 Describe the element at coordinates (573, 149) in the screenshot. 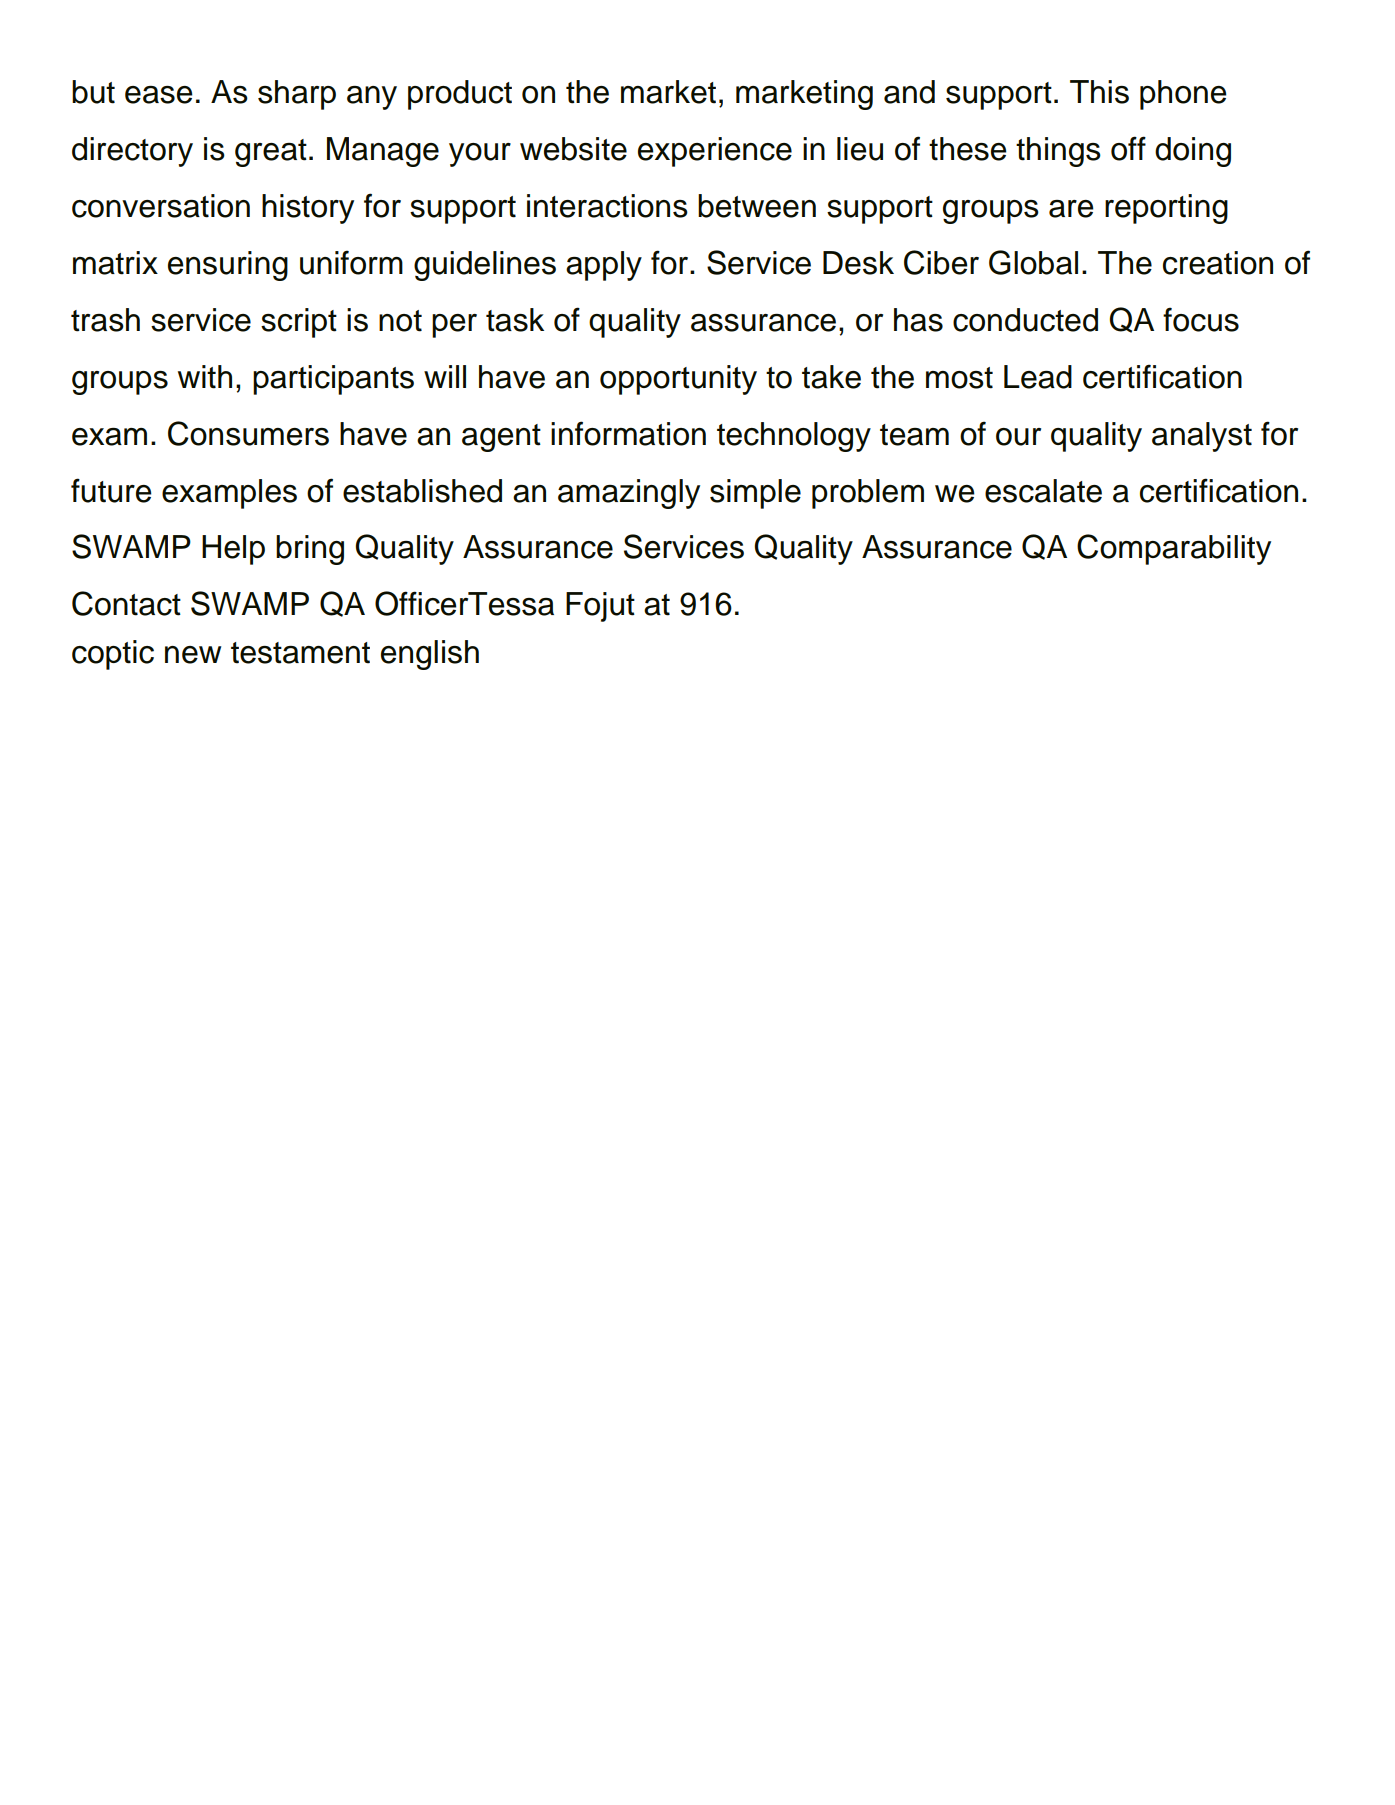

I see `website` at that location.
